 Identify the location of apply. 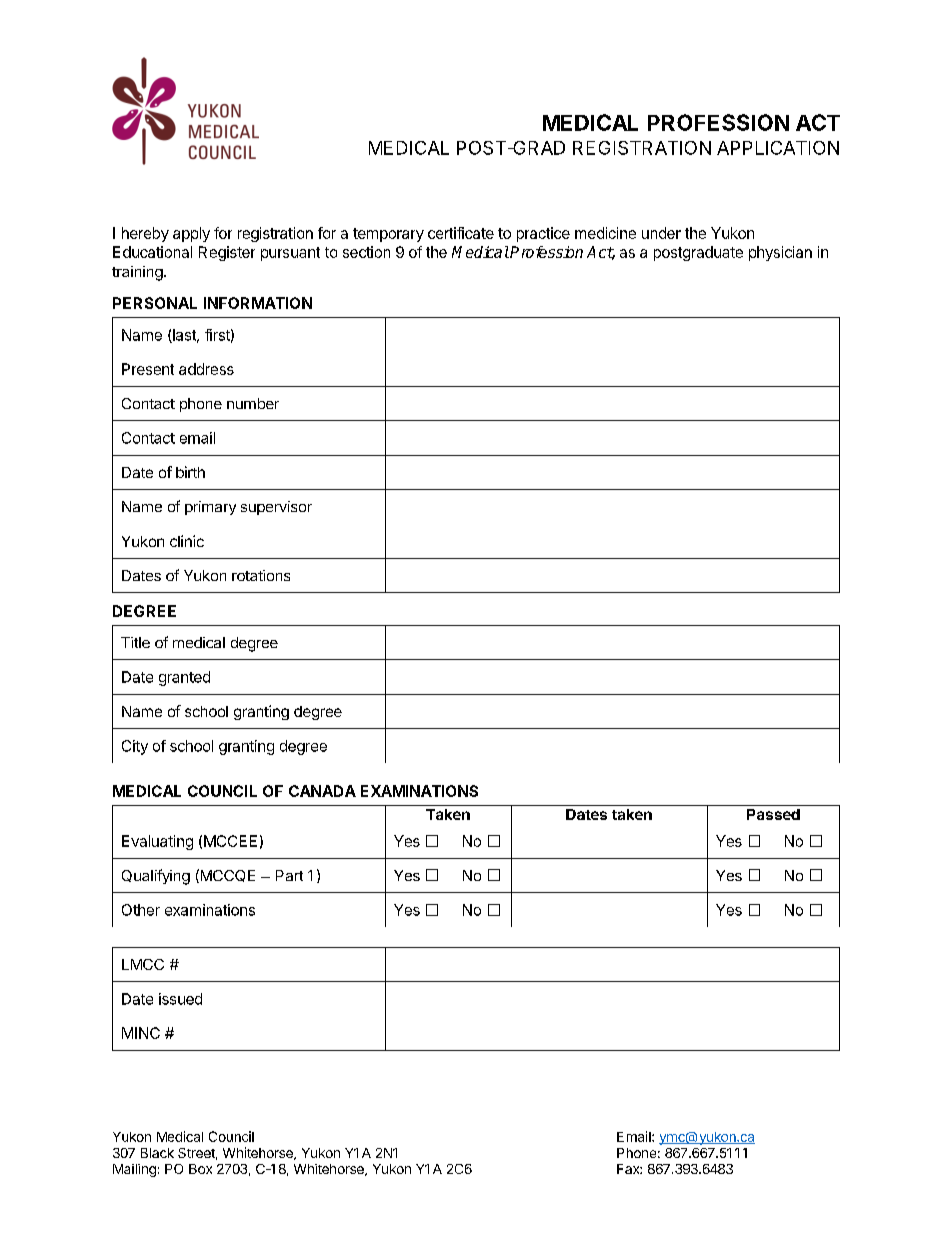
(191, 234).
